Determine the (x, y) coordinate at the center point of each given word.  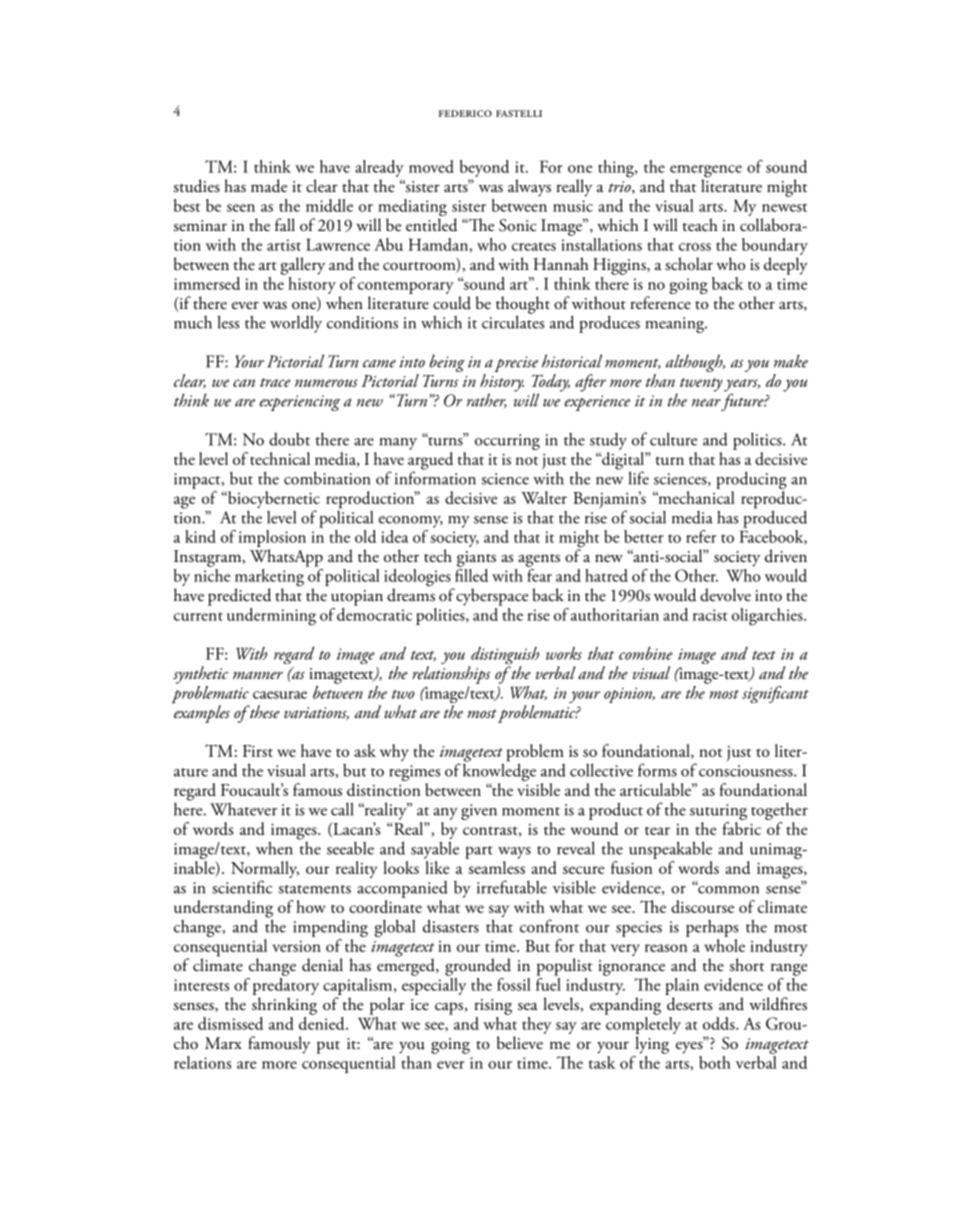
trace (275, 382)
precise (516, 364)
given (479, 812)
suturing (718, 813)
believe (520, 1043)
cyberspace (492, 597)
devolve (725, 595)
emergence (706, 172)
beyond (484, 168)
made (269, 186)
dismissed (230, 1023)
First (258, 751)
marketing (269, 579)
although (695, 363)
